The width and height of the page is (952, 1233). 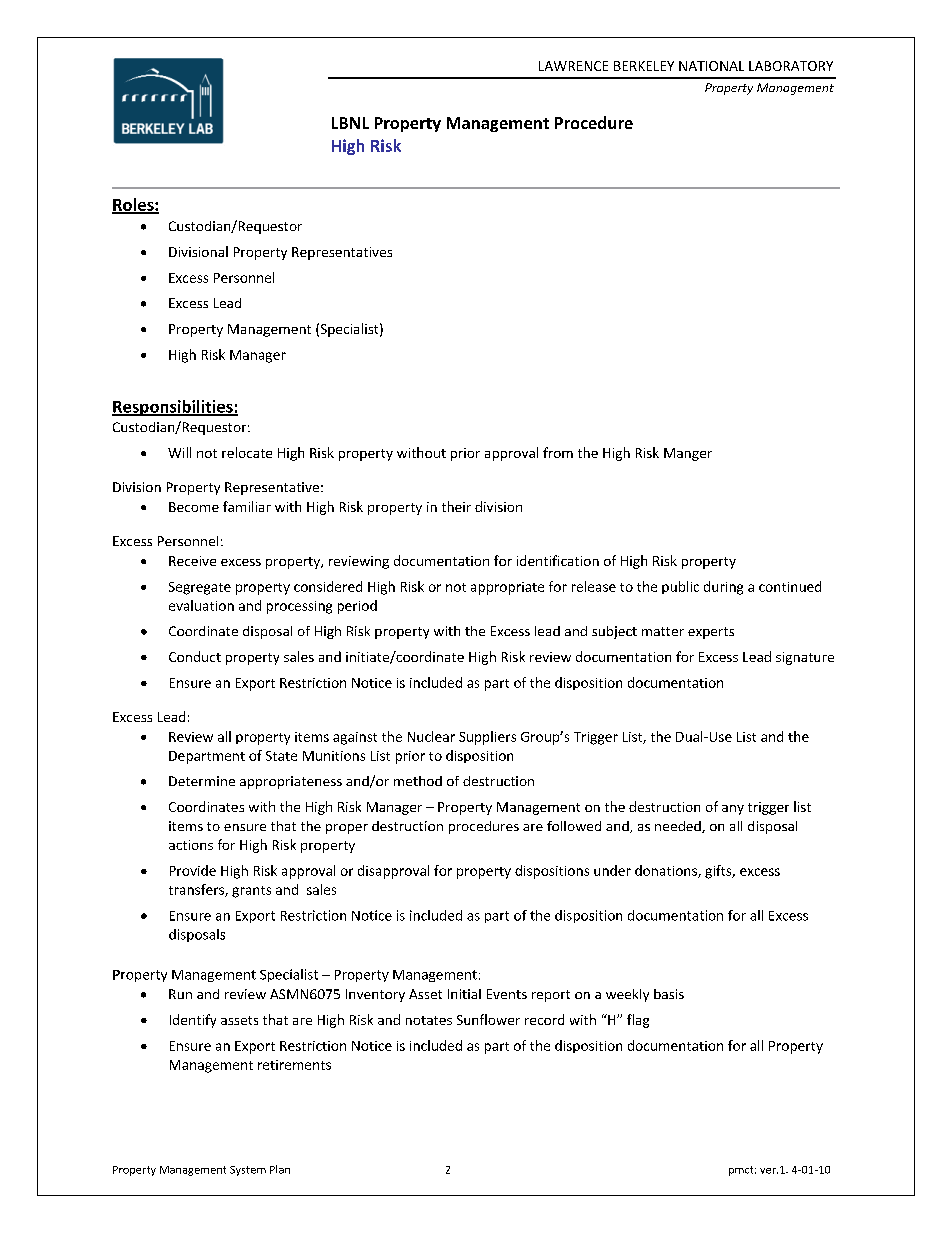 I want to click on identification, so click(x=558, y=560).
